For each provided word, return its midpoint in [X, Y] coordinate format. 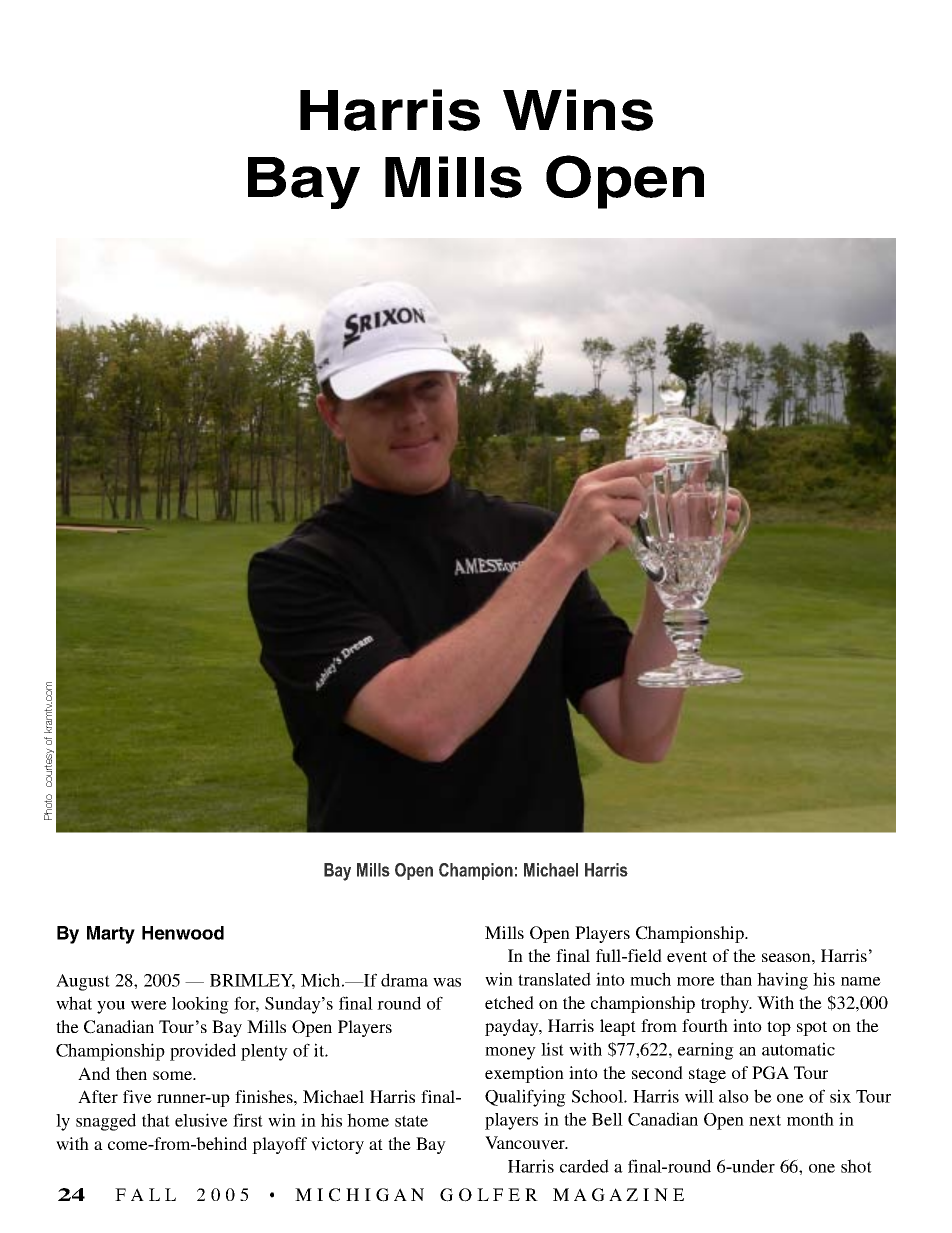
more [696, 981]
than [736, 979]
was [447, 982]
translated [554, 979]
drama [404, 980]
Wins [578, 110]
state [411, 1121]
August [83, 982]
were [149, 1005]
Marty [111, 935]
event [687, 957]
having [782, 981]
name [861, 981]
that [156, 1120]
